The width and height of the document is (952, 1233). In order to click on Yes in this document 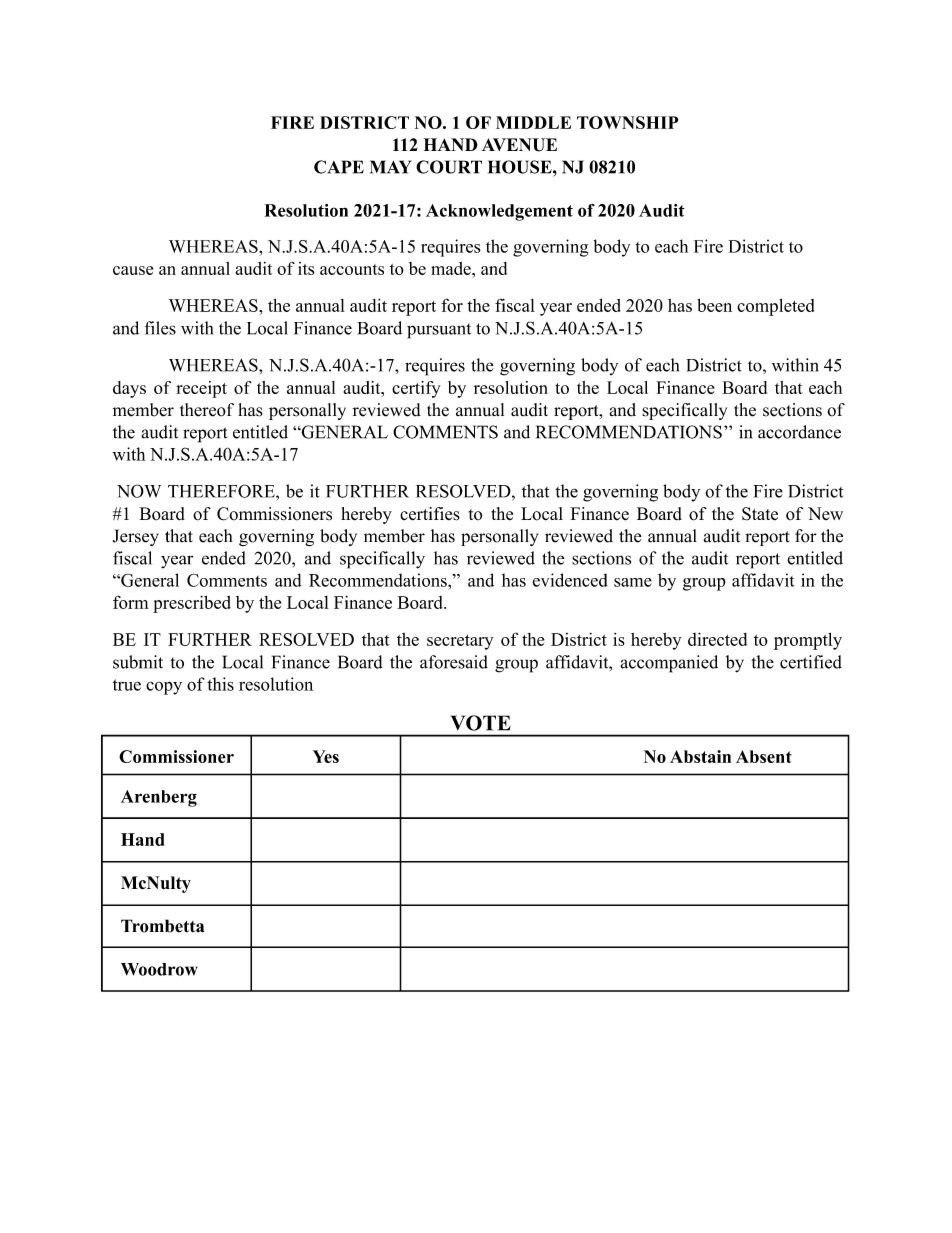, I will do `click(326, 756)`.
